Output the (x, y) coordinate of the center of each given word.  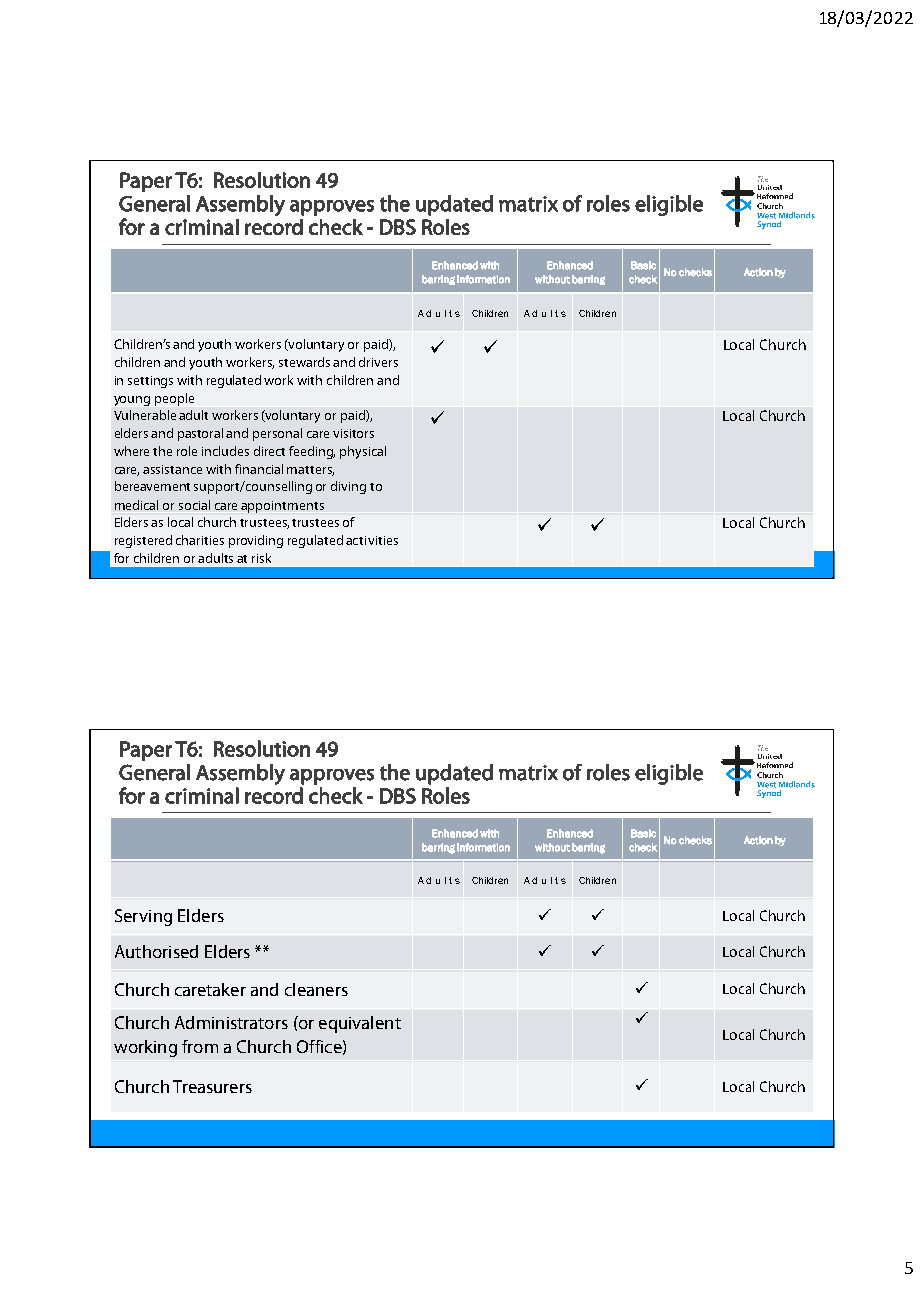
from (200, 1046)
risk (261, 558)
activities (372, 540)
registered (143, 541)
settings (150, 382)
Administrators (231, 1022)
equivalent (360, 1024)
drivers (378, 362)
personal (277, 434)
